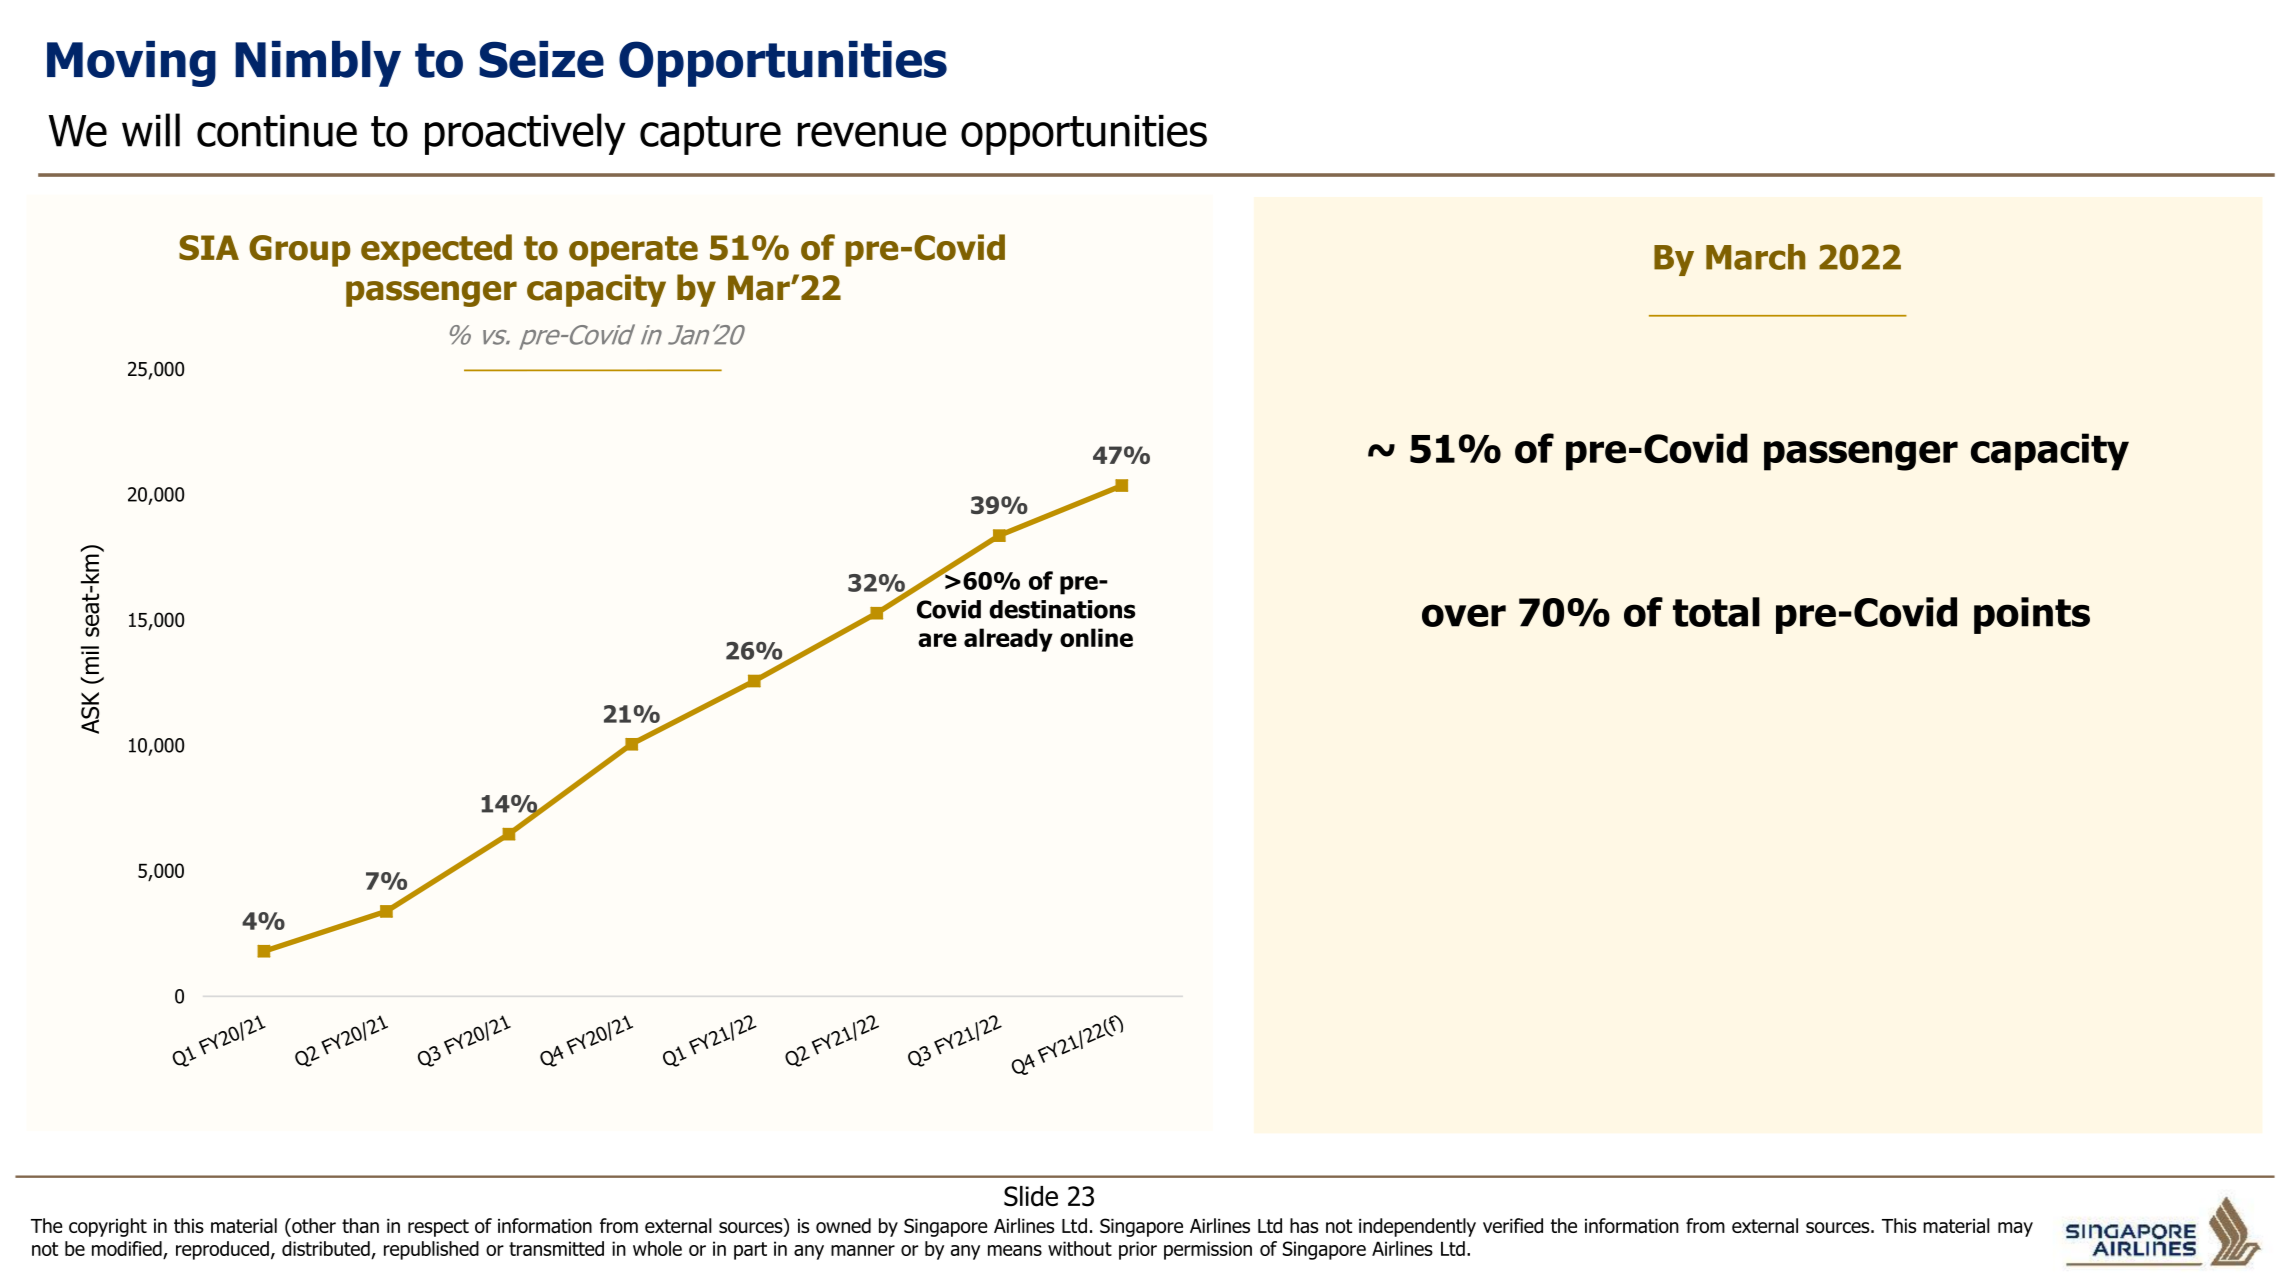  I want to click on total, so click(1716, 612).
